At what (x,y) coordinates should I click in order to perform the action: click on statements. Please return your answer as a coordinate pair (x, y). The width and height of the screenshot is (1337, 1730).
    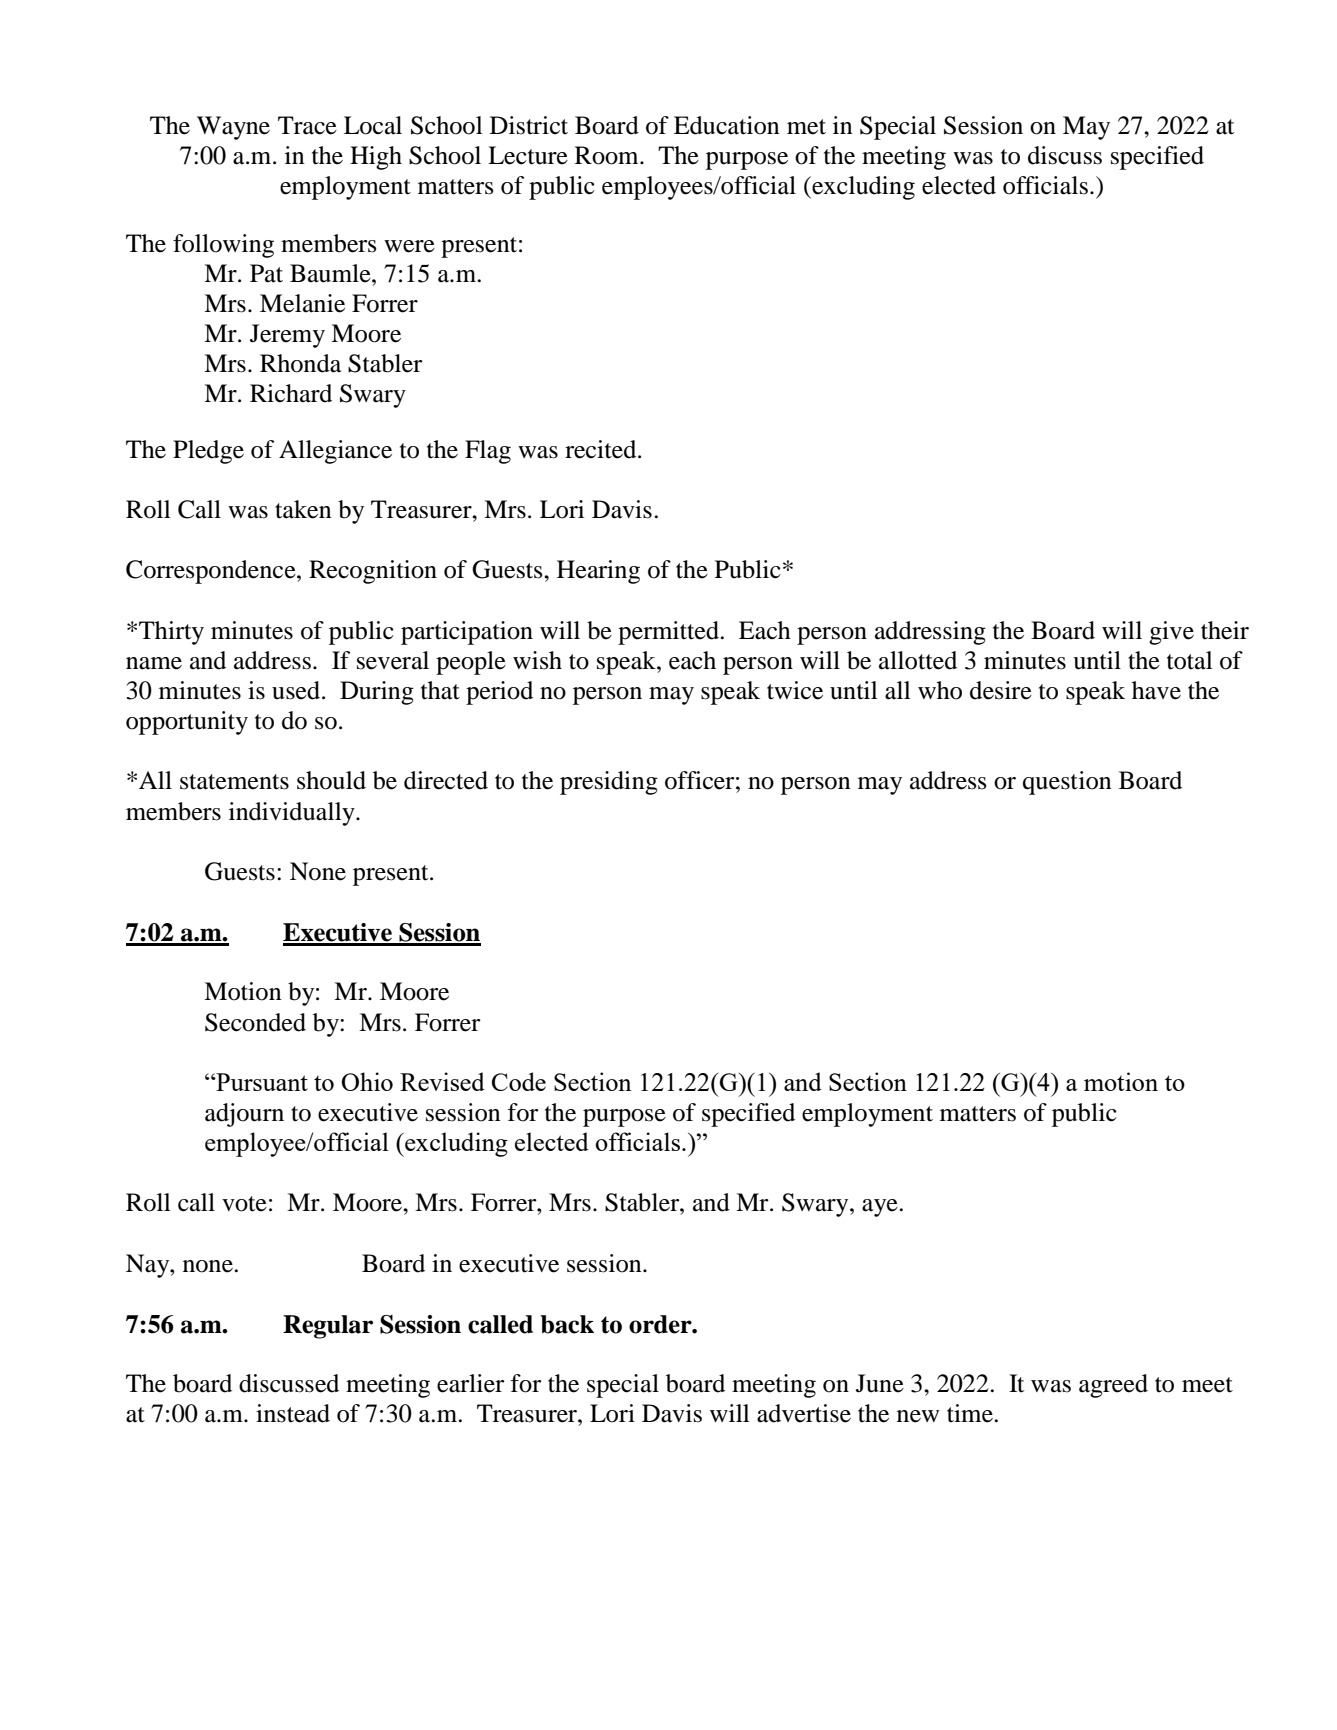
    Looking at the image, I should click on (234, 782).
